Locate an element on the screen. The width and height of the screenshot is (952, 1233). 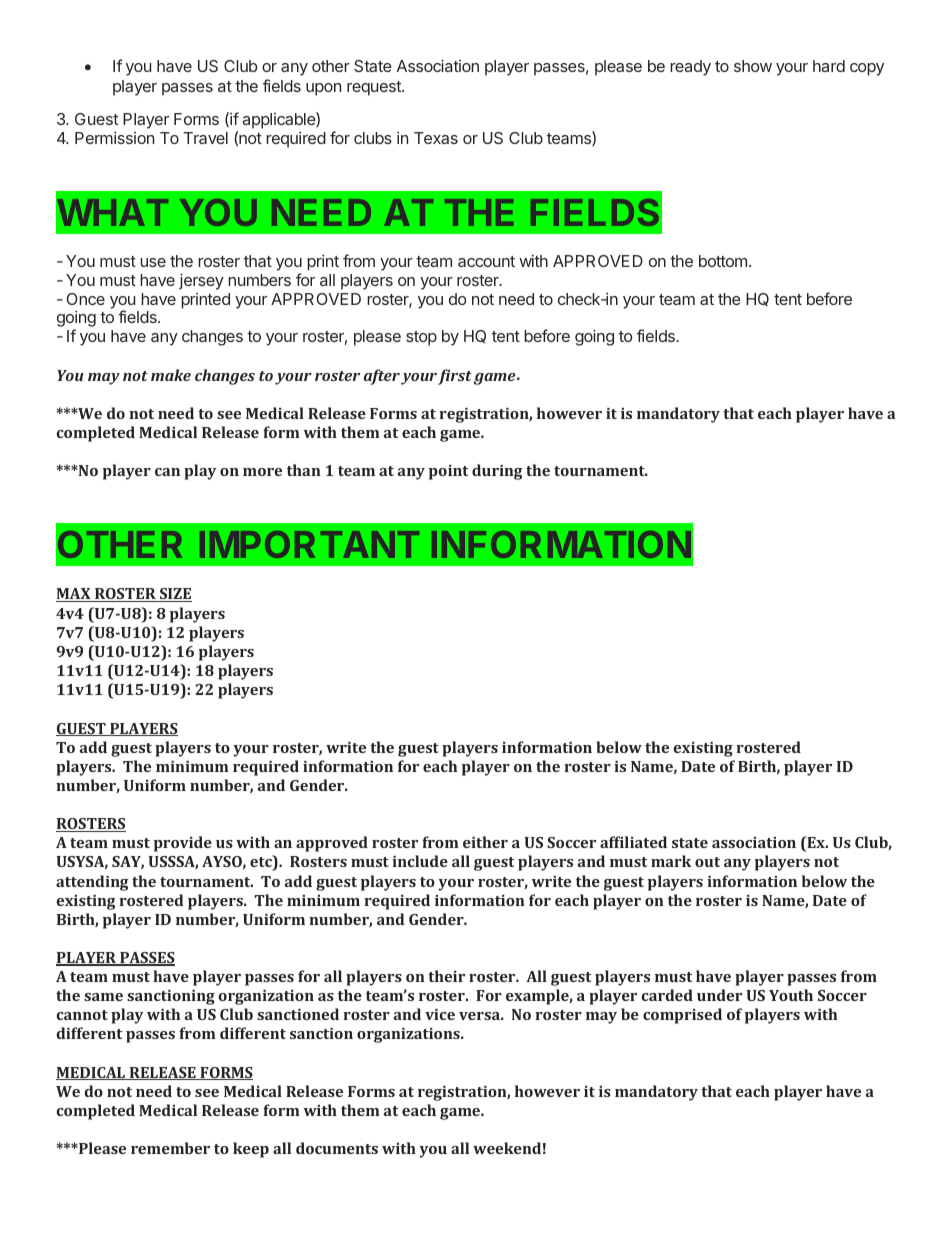
IMPORTANT is located at coordinates (309, 544).
